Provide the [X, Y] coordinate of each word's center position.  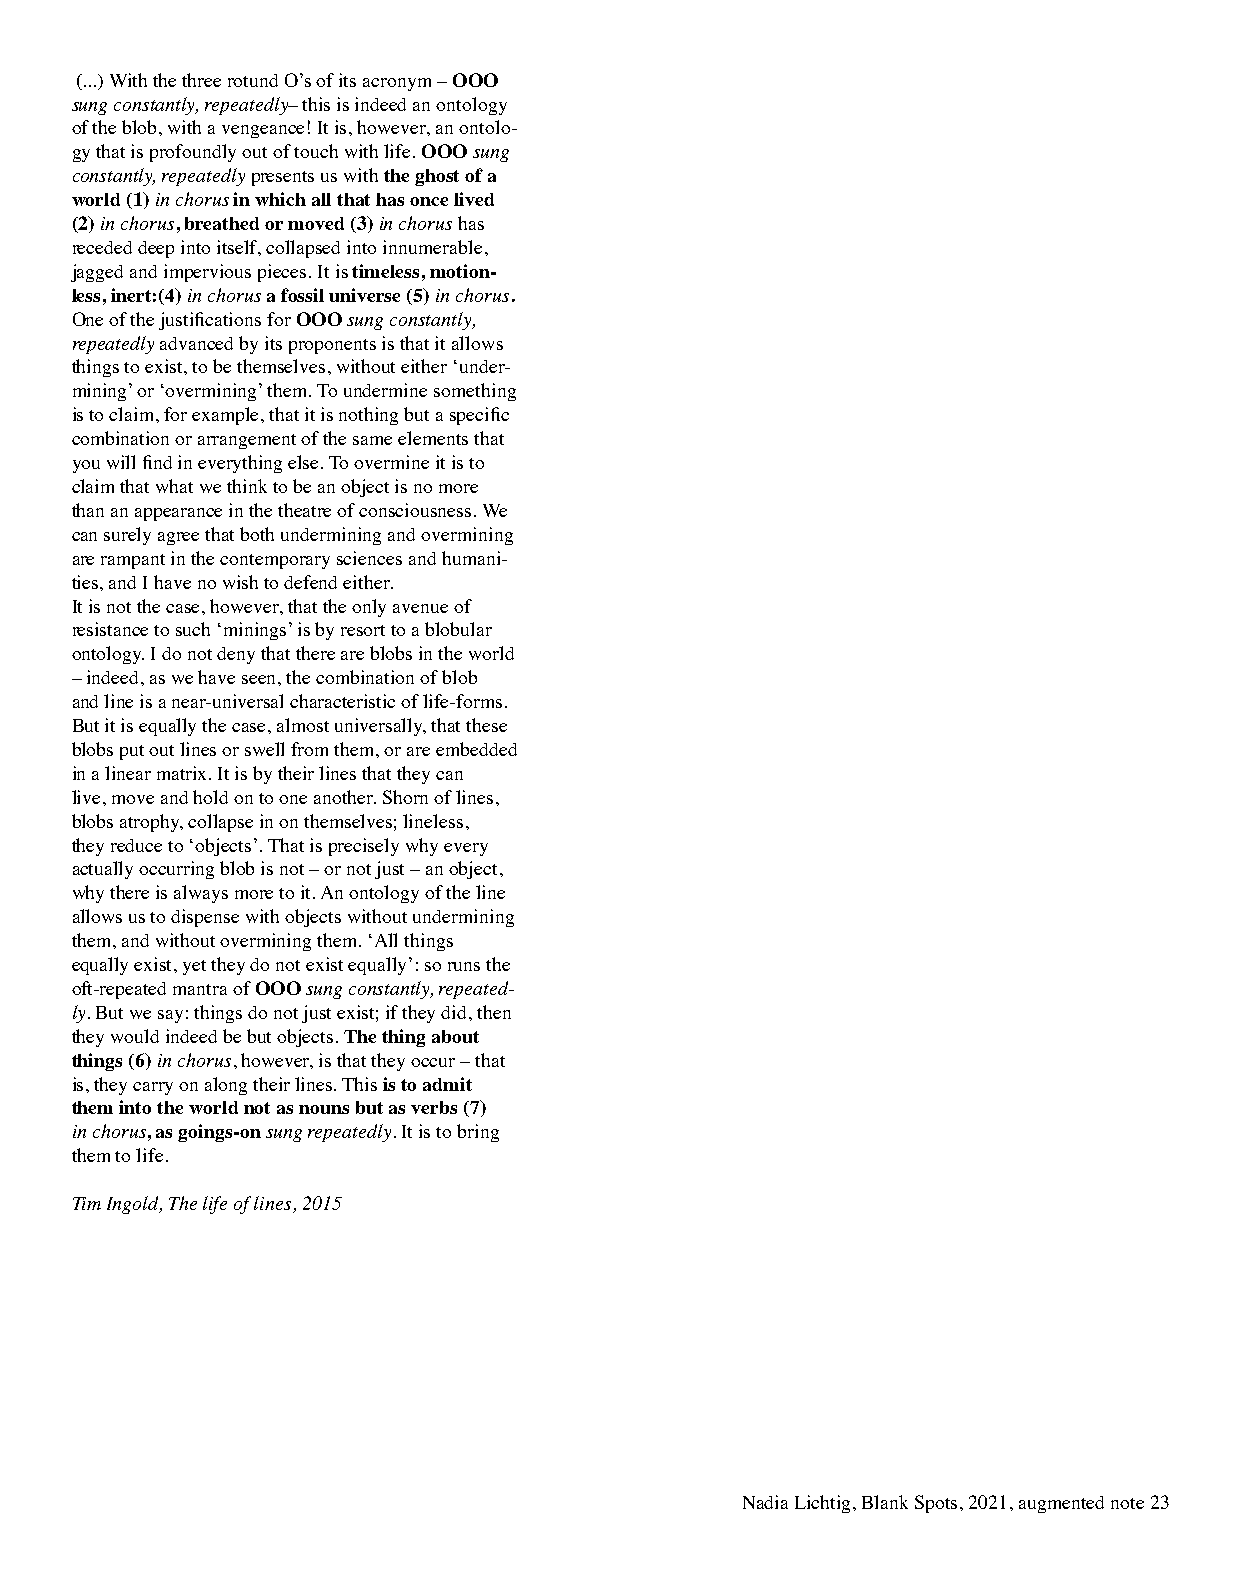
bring [478, 1133]
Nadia [765, 1502]
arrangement [247, 441]
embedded [476, 749]
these [486, 725]
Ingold [134, 1205]
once [429, 201]
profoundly [193, 153]
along [226, 1086]
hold [210, 797]
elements [433, 438]
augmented [1061, 1504]
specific [479, 416]
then [494, 1012]
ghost [437, 177]
